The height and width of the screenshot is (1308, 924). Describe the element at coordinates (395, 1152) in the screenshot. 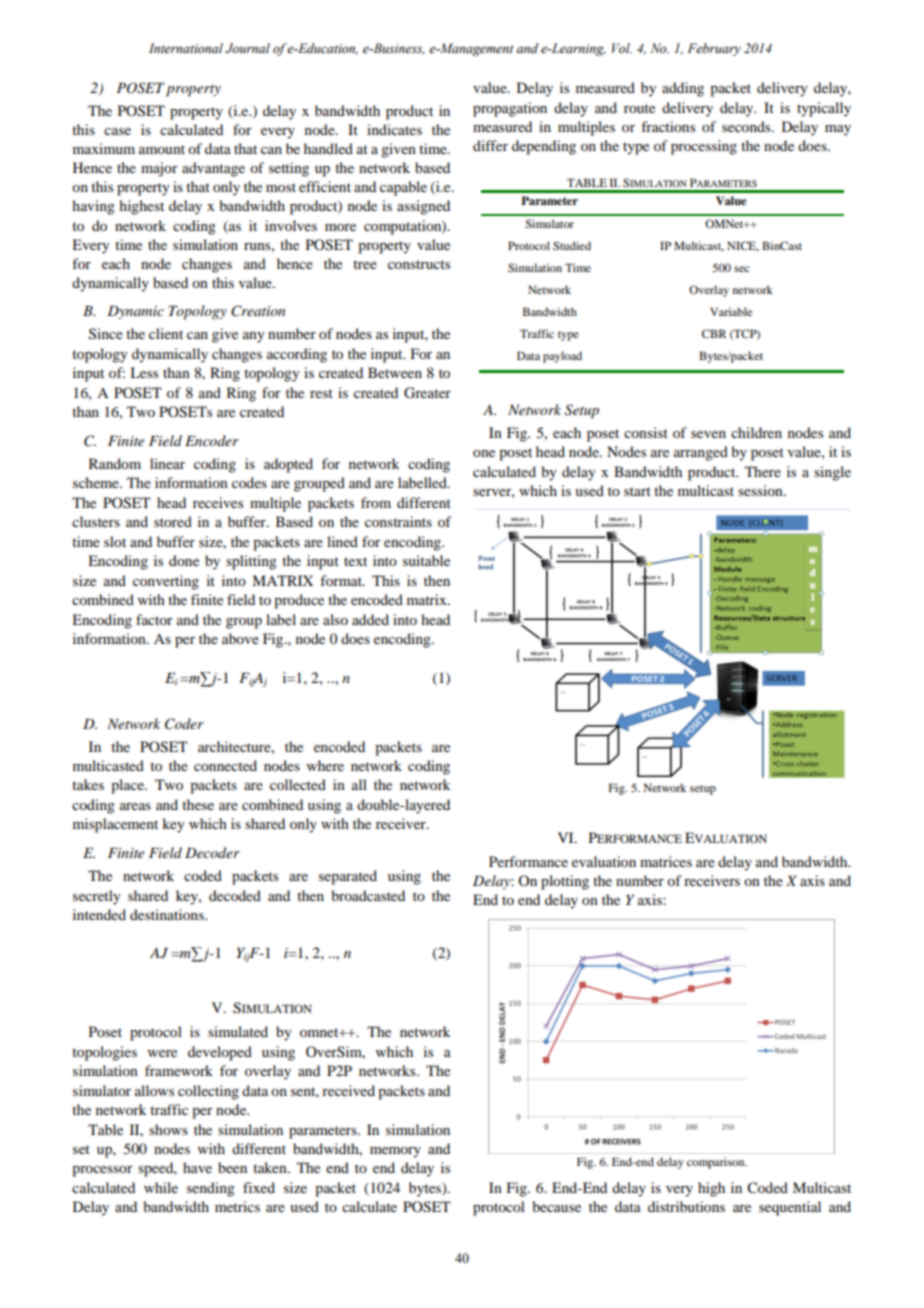

I see `memory` at that location.
